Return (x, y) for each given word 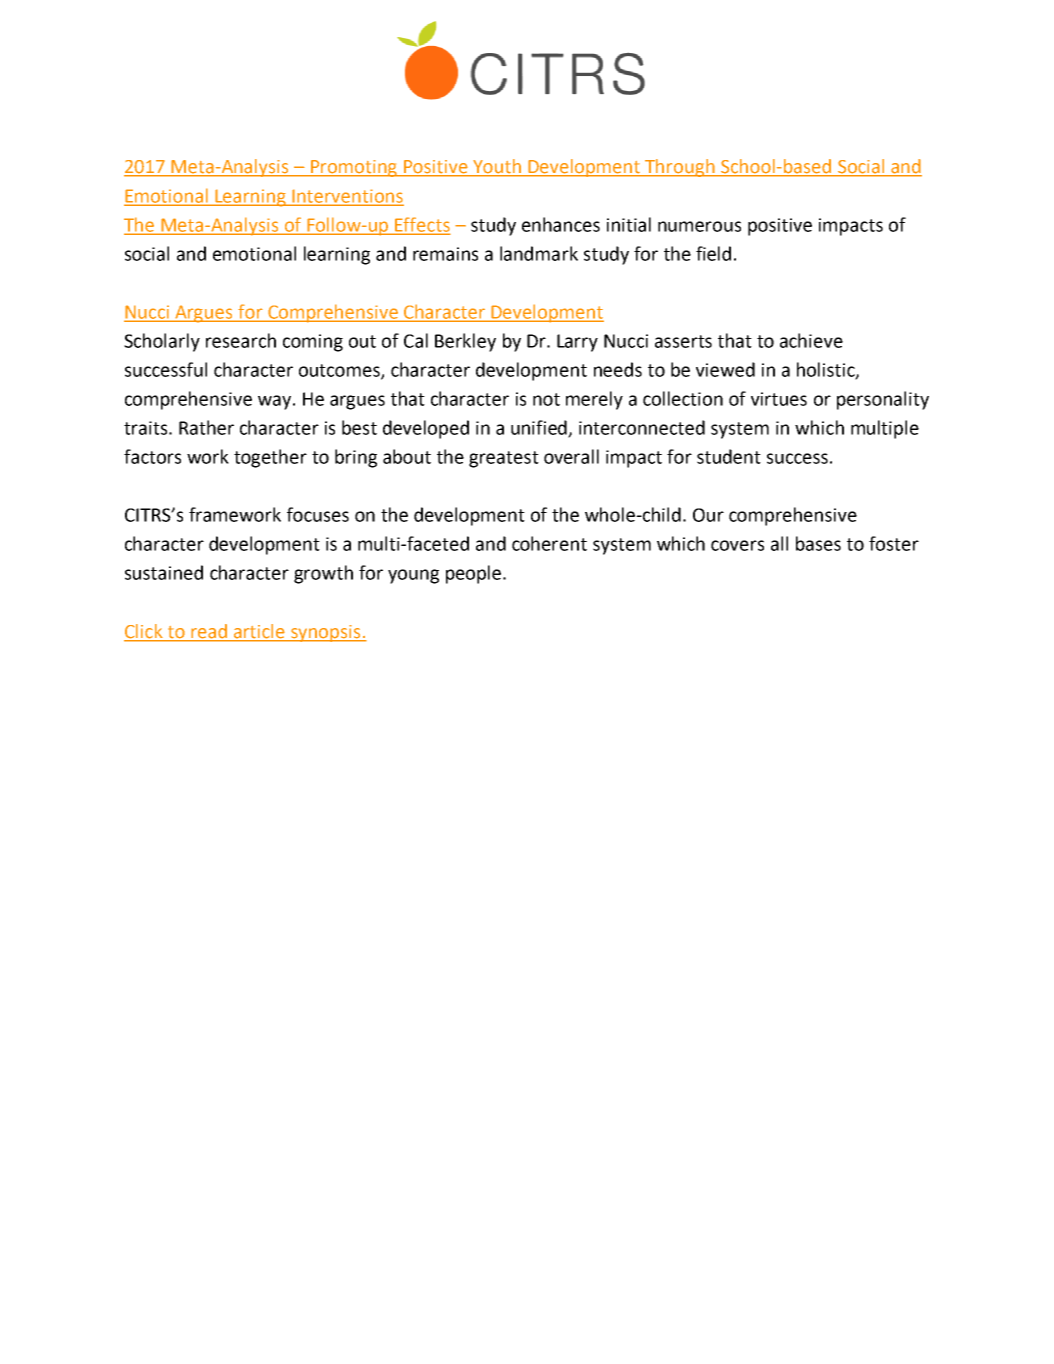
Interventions (347, 197)
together (270, 458)
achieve (811, 340)
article (259, 631)
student (729, 456)
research (241, 340)
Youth (497, 167)
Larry (577, 343)
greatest (504, 459)
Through (680, 168)
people (475, 574)
